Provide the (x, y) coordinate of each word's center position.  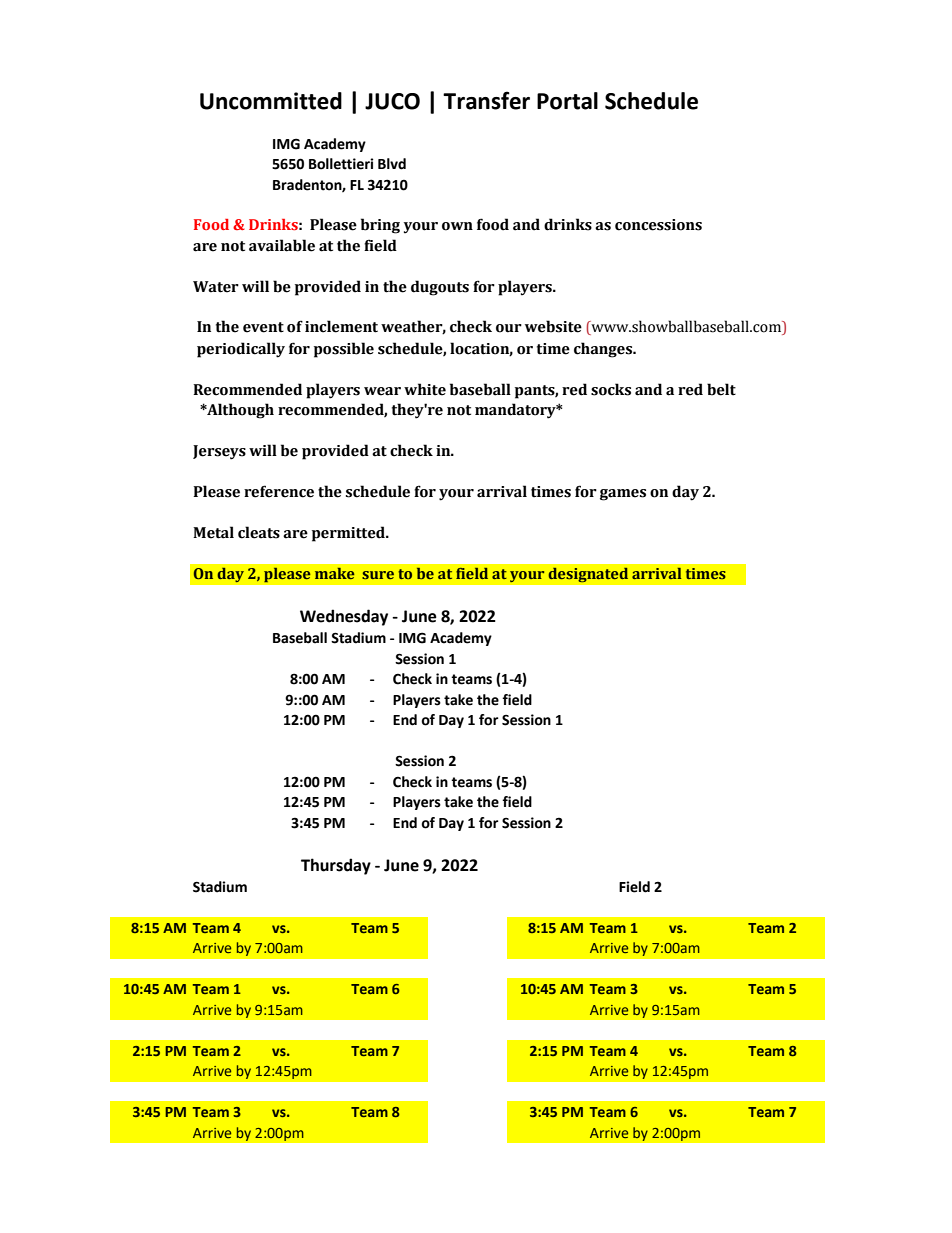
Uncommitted (271, 101)
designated (588, 575)
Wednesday (344, 617)
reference (279, 491)
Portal (567, 101)
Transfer (486, 100)
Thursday (336, 866)
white (425, 389)
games (623, 495)
